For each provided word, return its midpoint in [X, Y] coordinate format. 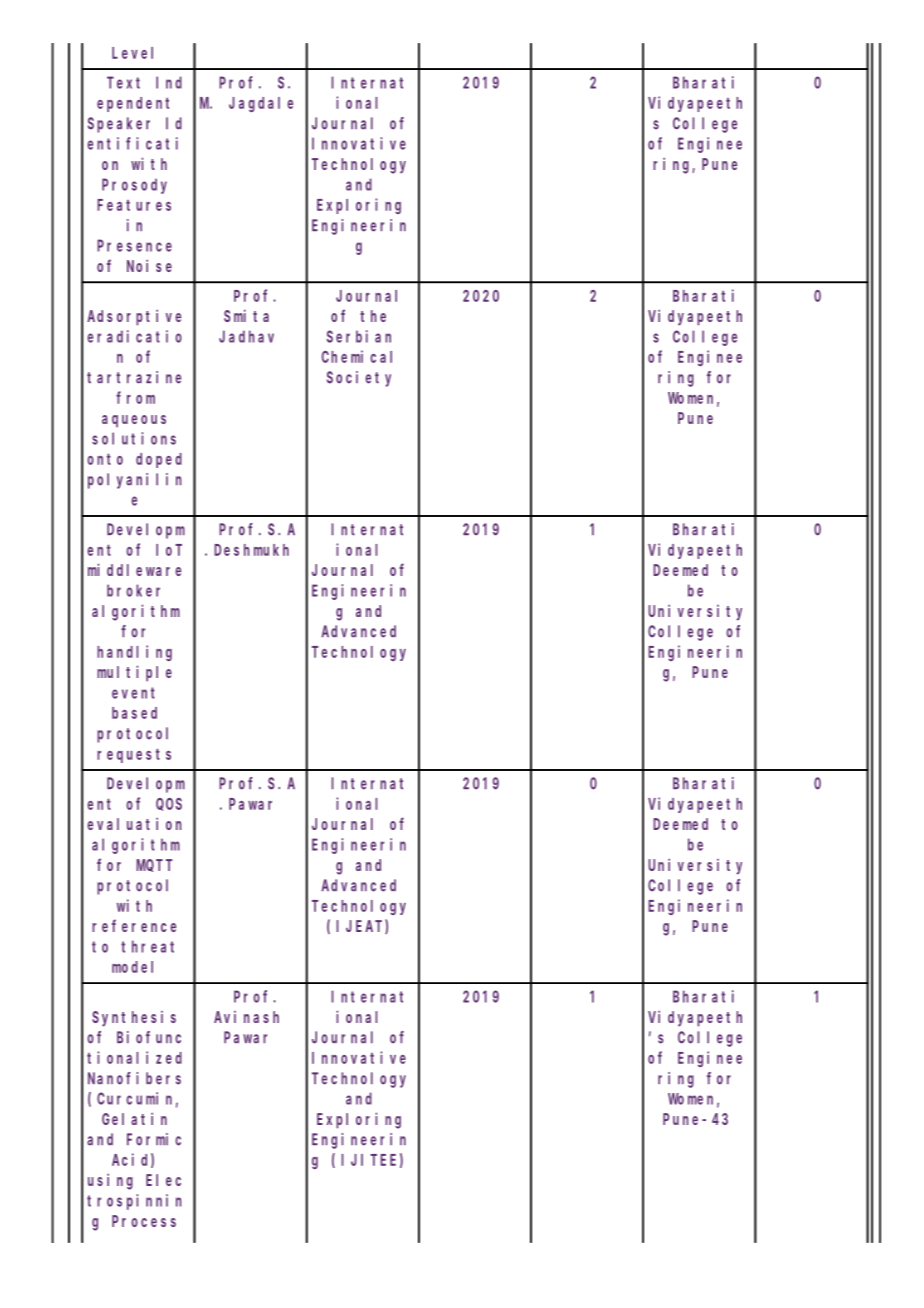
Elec [163, 1180]
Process [144, 1221]
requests [134, 755]
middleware [134, 569]
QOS [169, 804]
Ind [169, 82]
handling [134, 653]
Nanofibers [134, 1078]
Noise [149, 265]
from [135, 397]
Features [134, 205]
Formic [154, 1139]
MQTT [154, 865]
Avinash [246, 1017]
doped [159, 460]
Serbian [359, 336]
